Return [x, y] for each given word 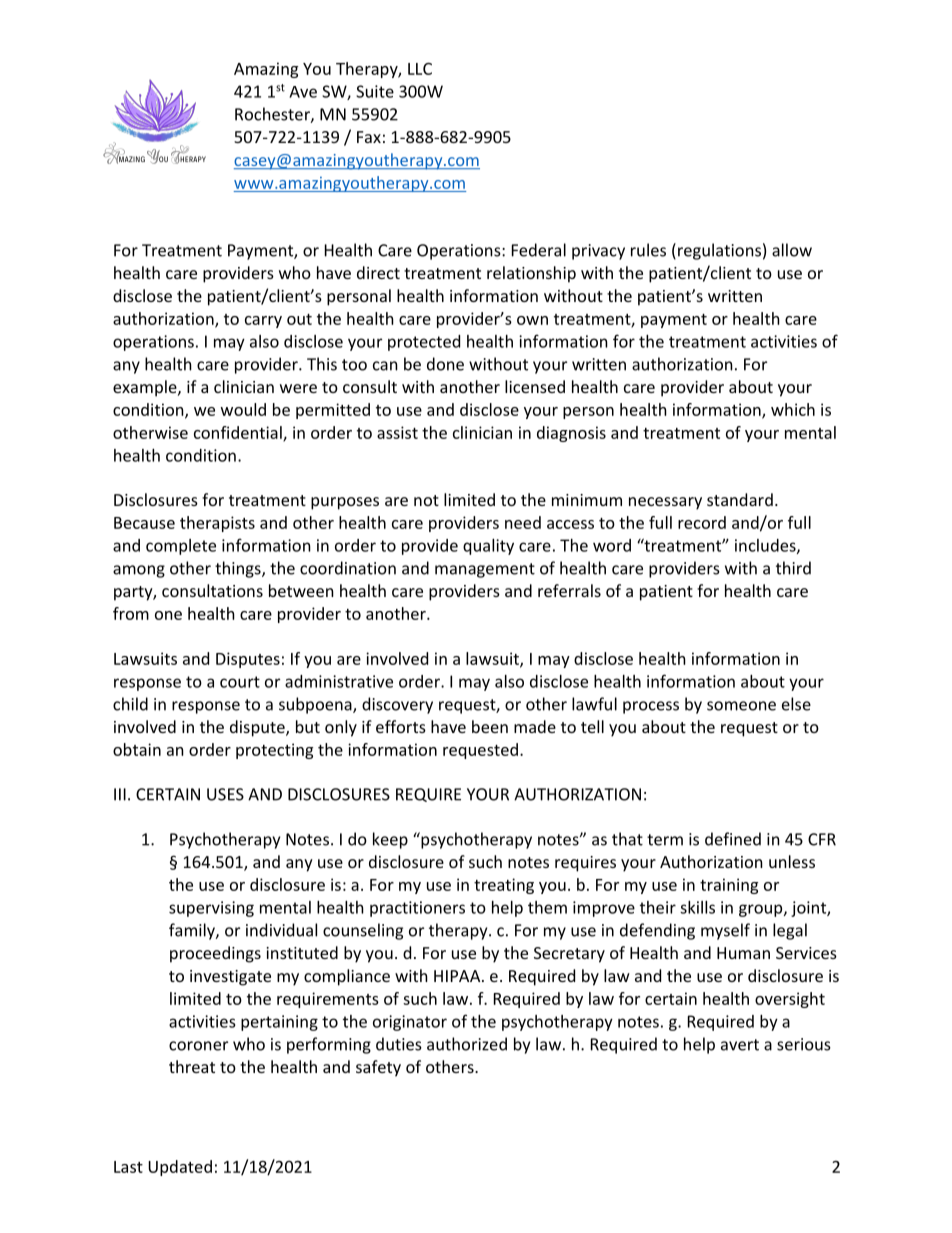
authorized [467, 1044]
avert [740, 1045]
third [793, 568]
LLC [420, 69]
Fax [369, 137]
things [239, 569]
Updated [180, 1168]
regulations [719, 251]
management [485, 570]
